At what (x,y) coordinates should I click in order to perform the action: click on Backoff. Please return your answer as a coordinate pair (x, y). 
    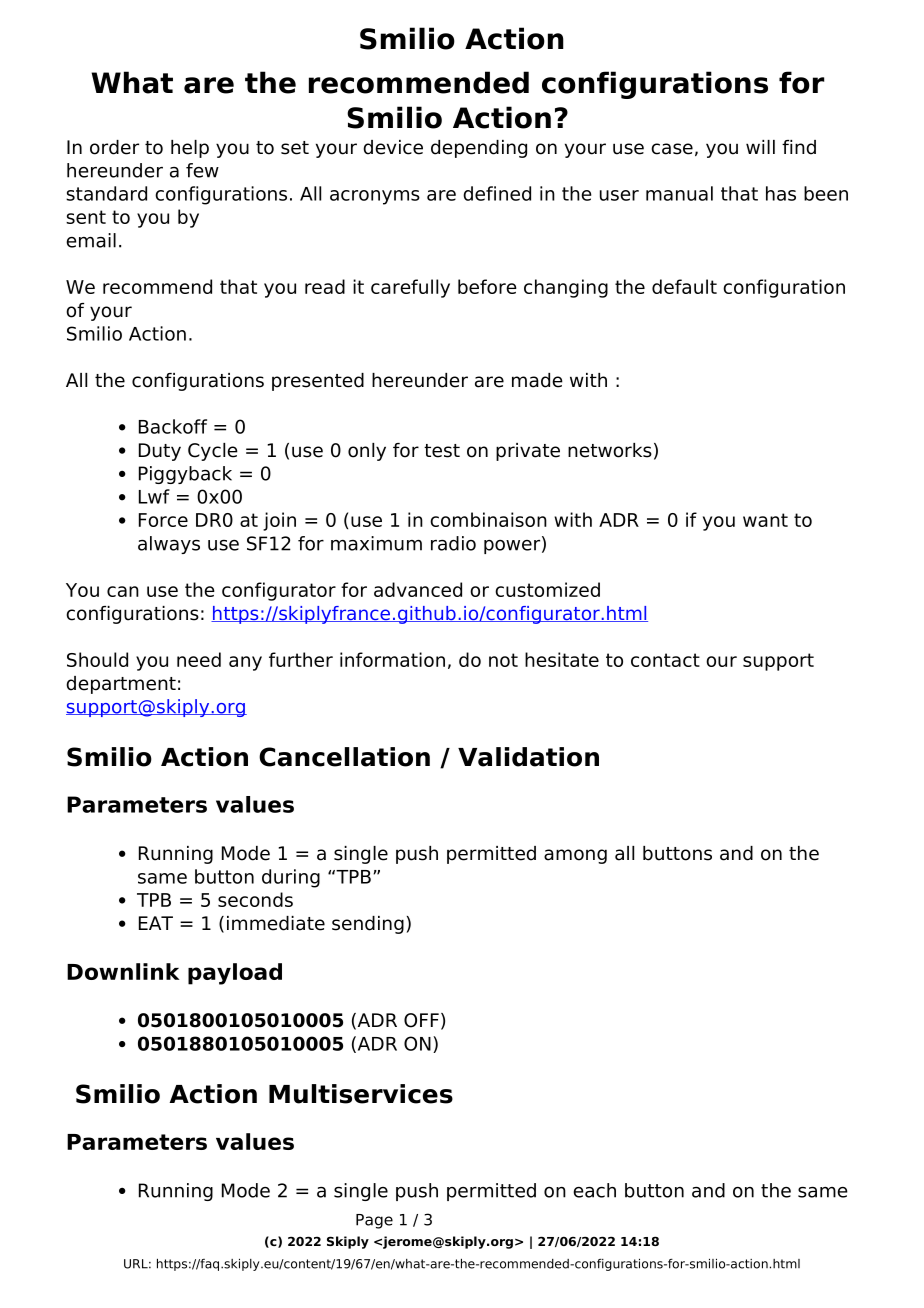
    Looking at the image, I should click on (173, 426).
